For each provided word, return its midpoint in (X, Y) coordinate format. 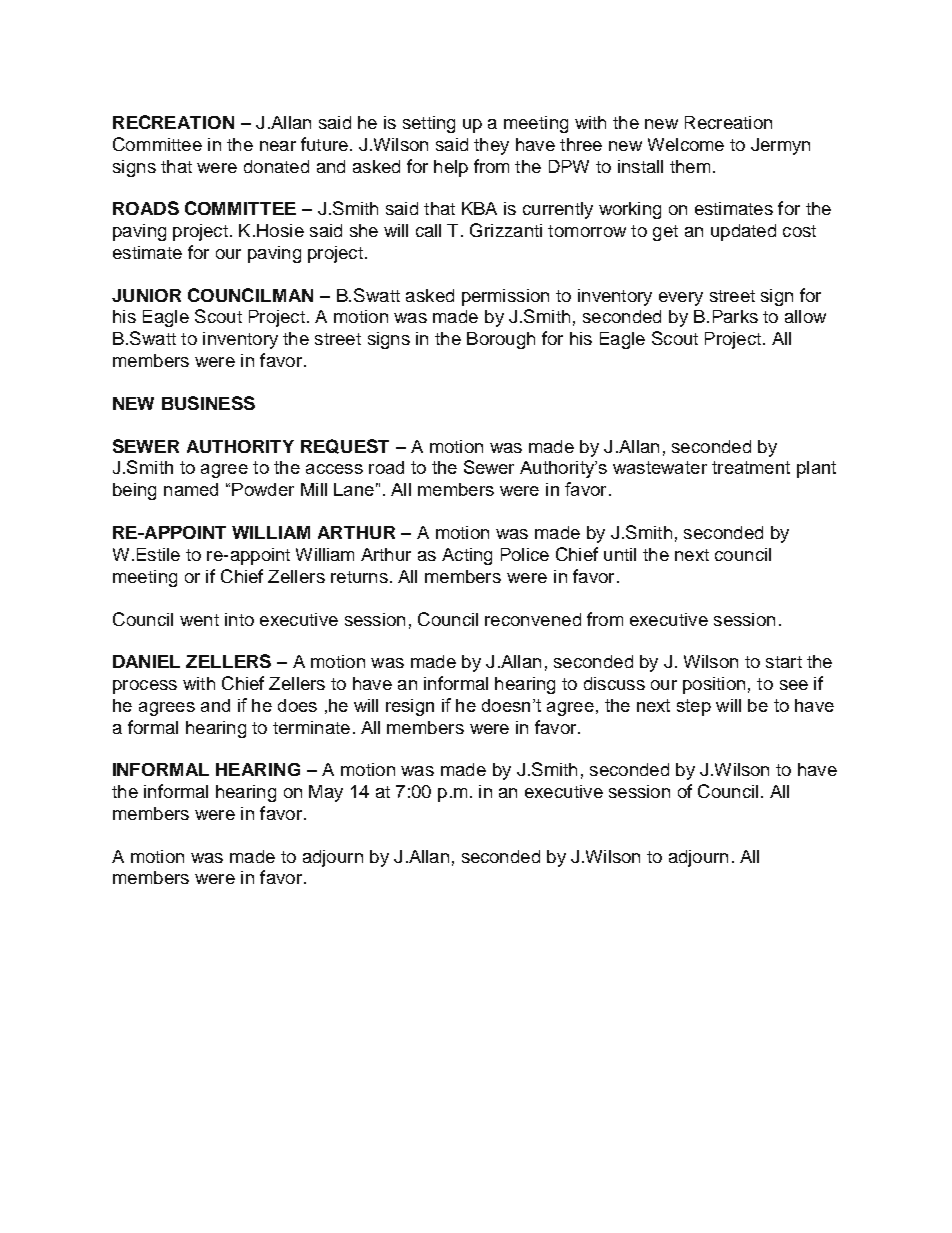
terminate (311, 727)
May (326, 793)
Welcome (686, 144)
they (491, 146)
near (278, 146)
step (694, 707)
